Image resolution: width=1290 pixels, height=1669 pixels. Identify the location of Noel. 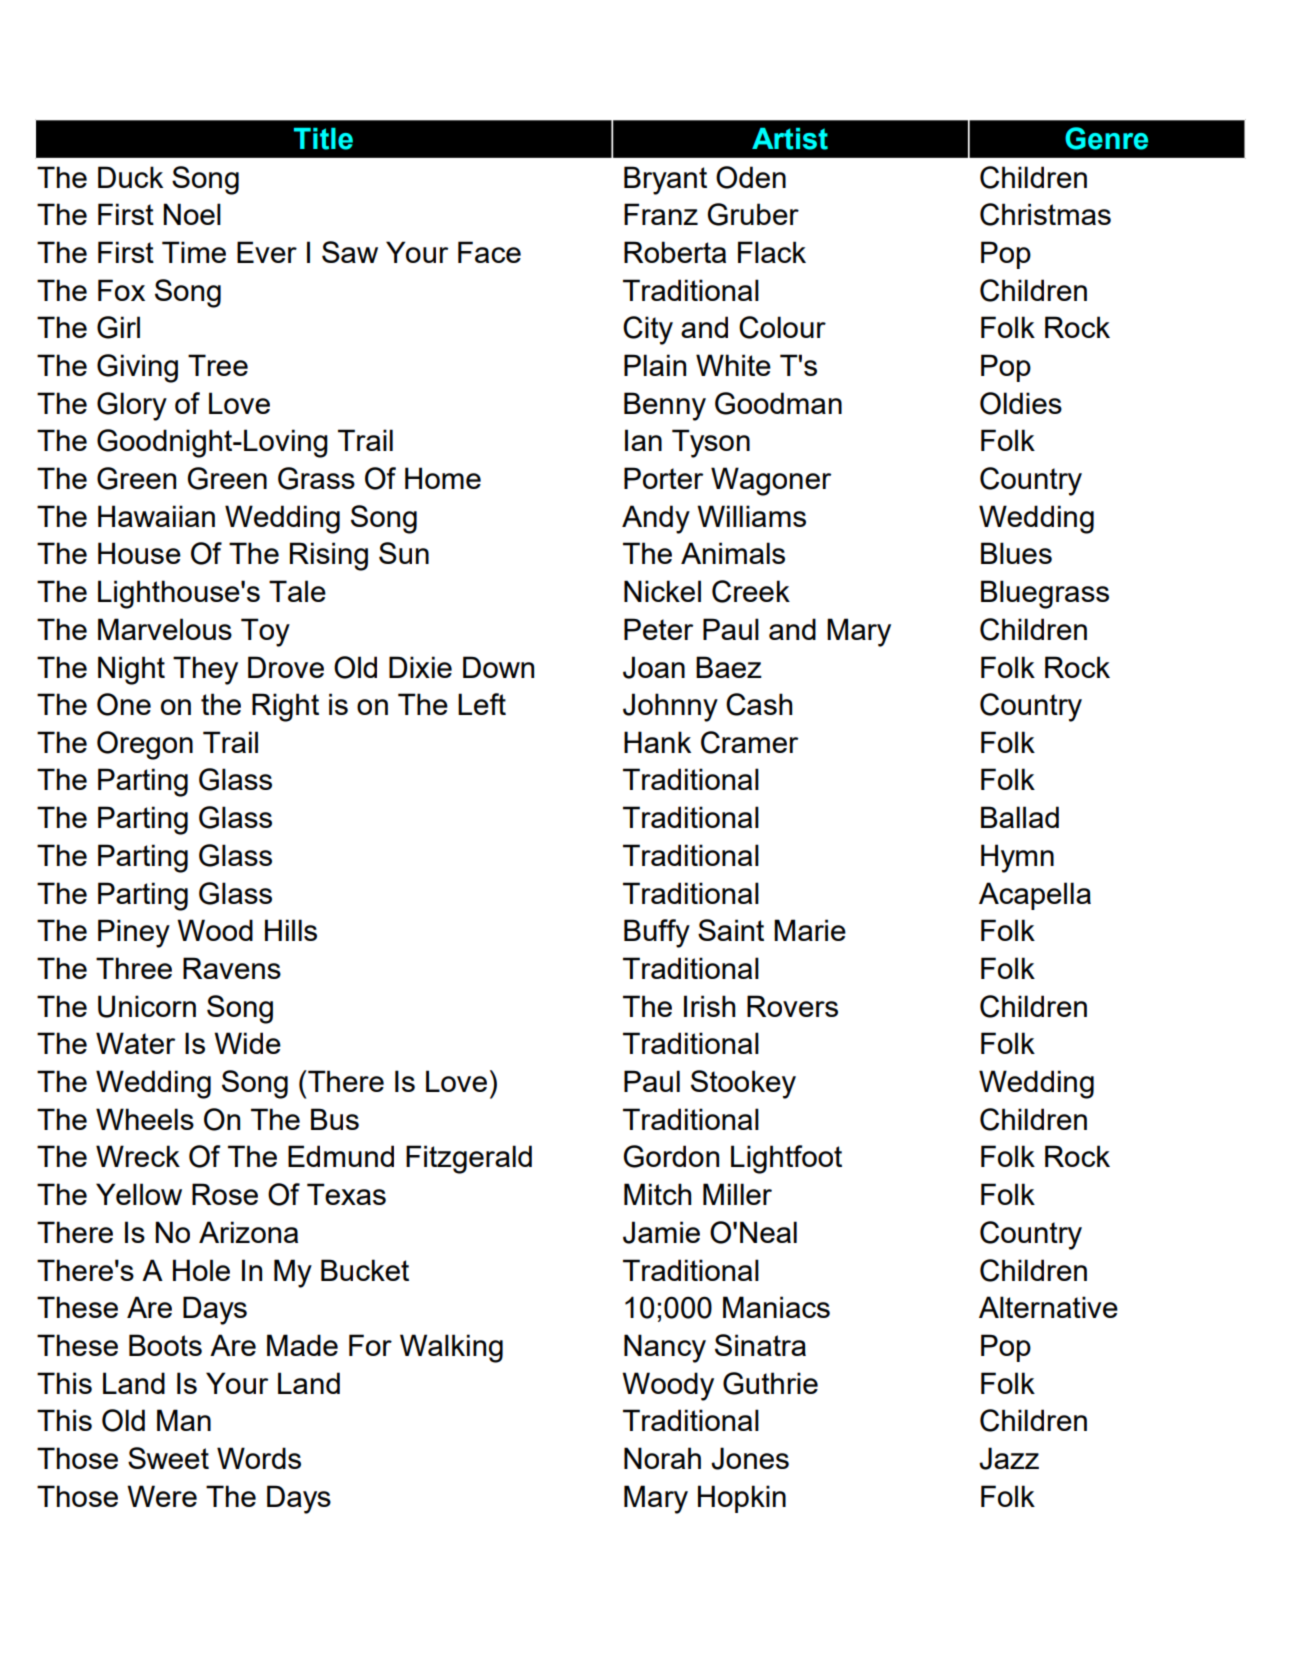
(192, 214).
